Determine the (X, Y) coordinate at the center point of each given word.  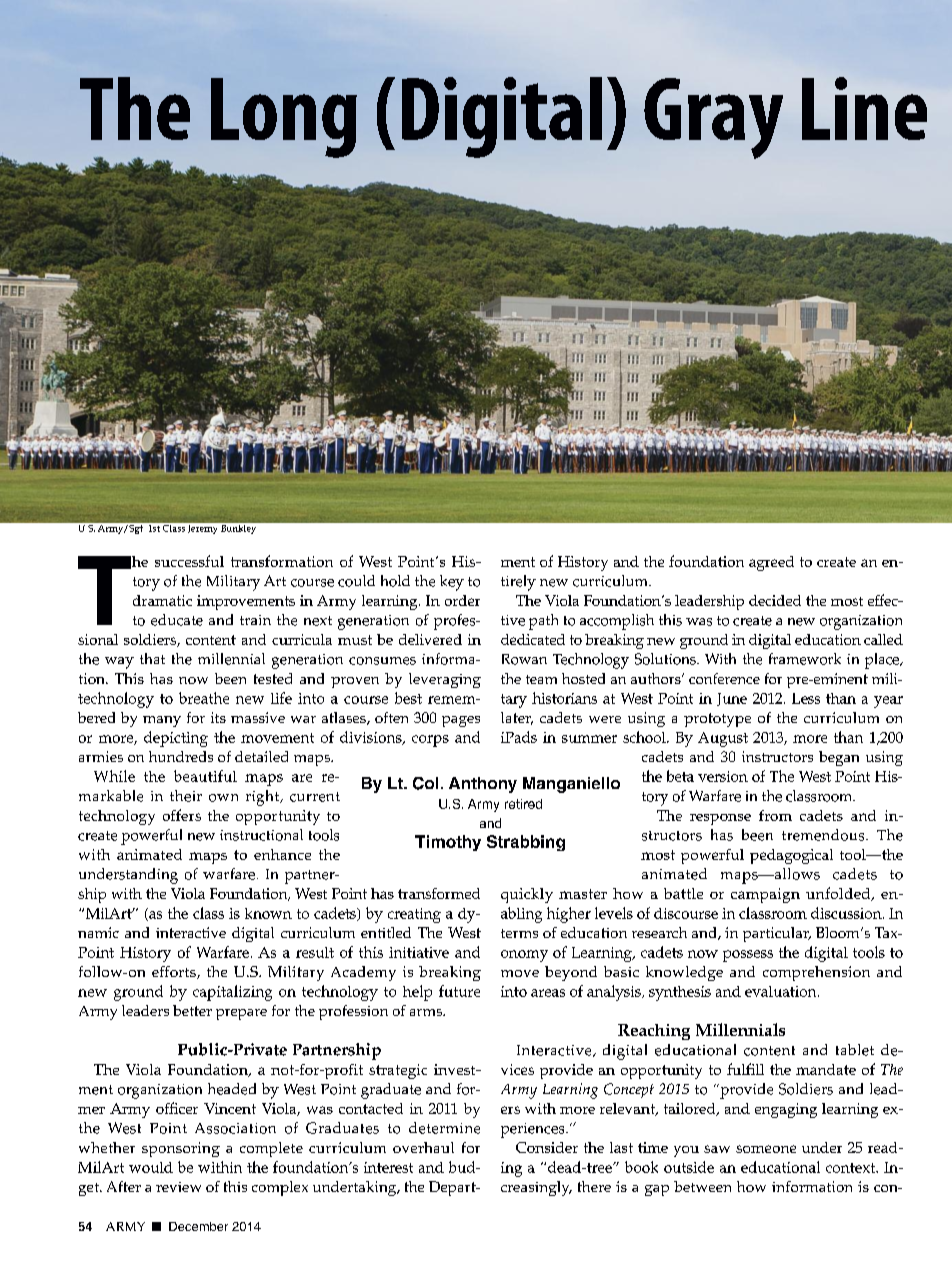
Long (284, 118)
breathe (204, 698)
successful (189, 561)
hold (395, 581)
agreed (771, 563)
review (178, 1187)
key (452, 583)
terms (519, 933)
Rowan (524, 659)
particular (777, 934)
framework (805, 659)
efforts (175, 972)
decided (775, 600)
